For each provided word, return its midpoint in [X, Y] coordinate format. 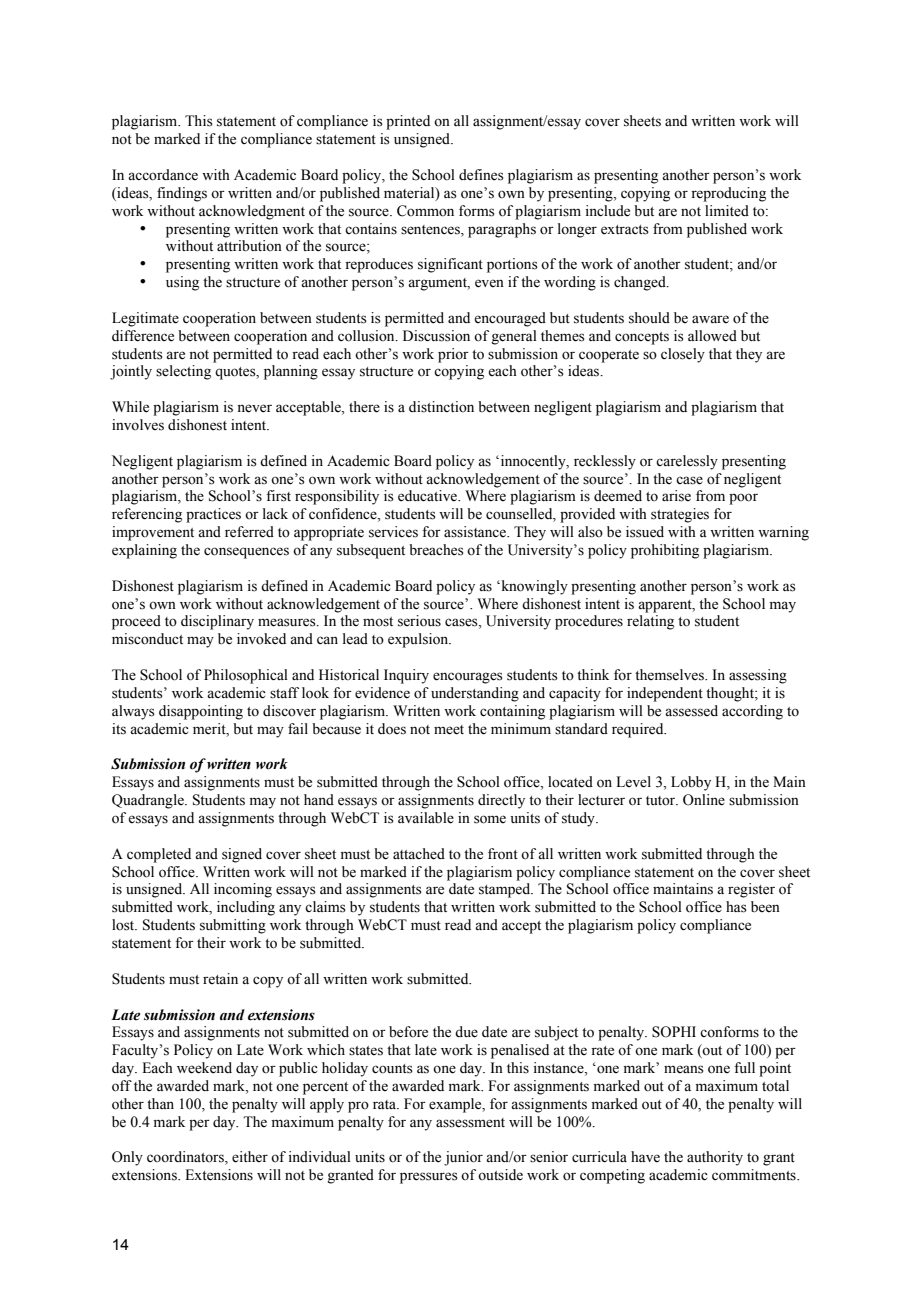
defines [481, 175]
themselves [670, 675]
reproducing [728, 194]
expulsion [419, 640]
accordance [163, 175]
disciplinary [217, 622]
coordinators [186, 1158]
